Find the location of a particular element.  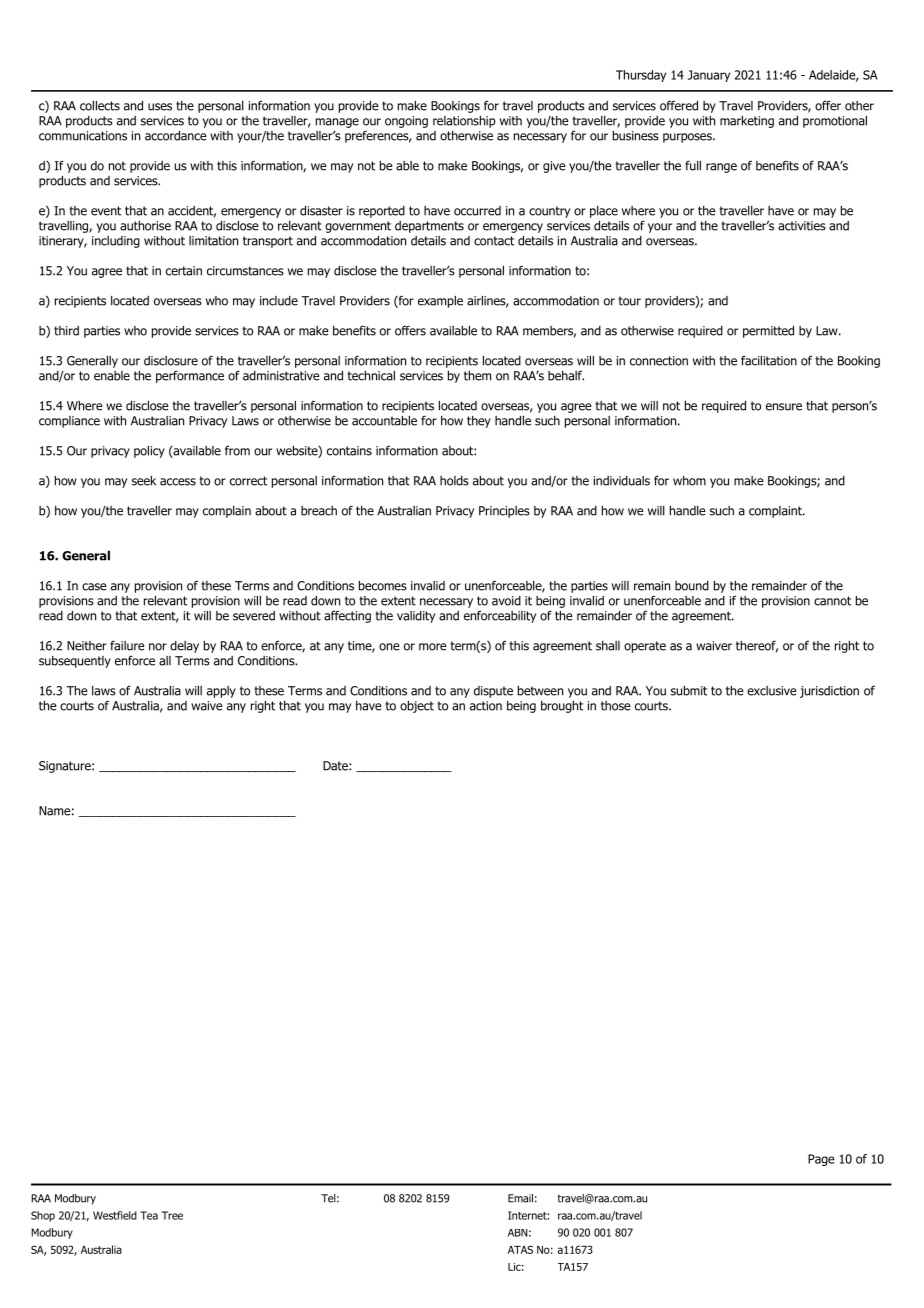

Page is located at coordinates (821, 1160).
